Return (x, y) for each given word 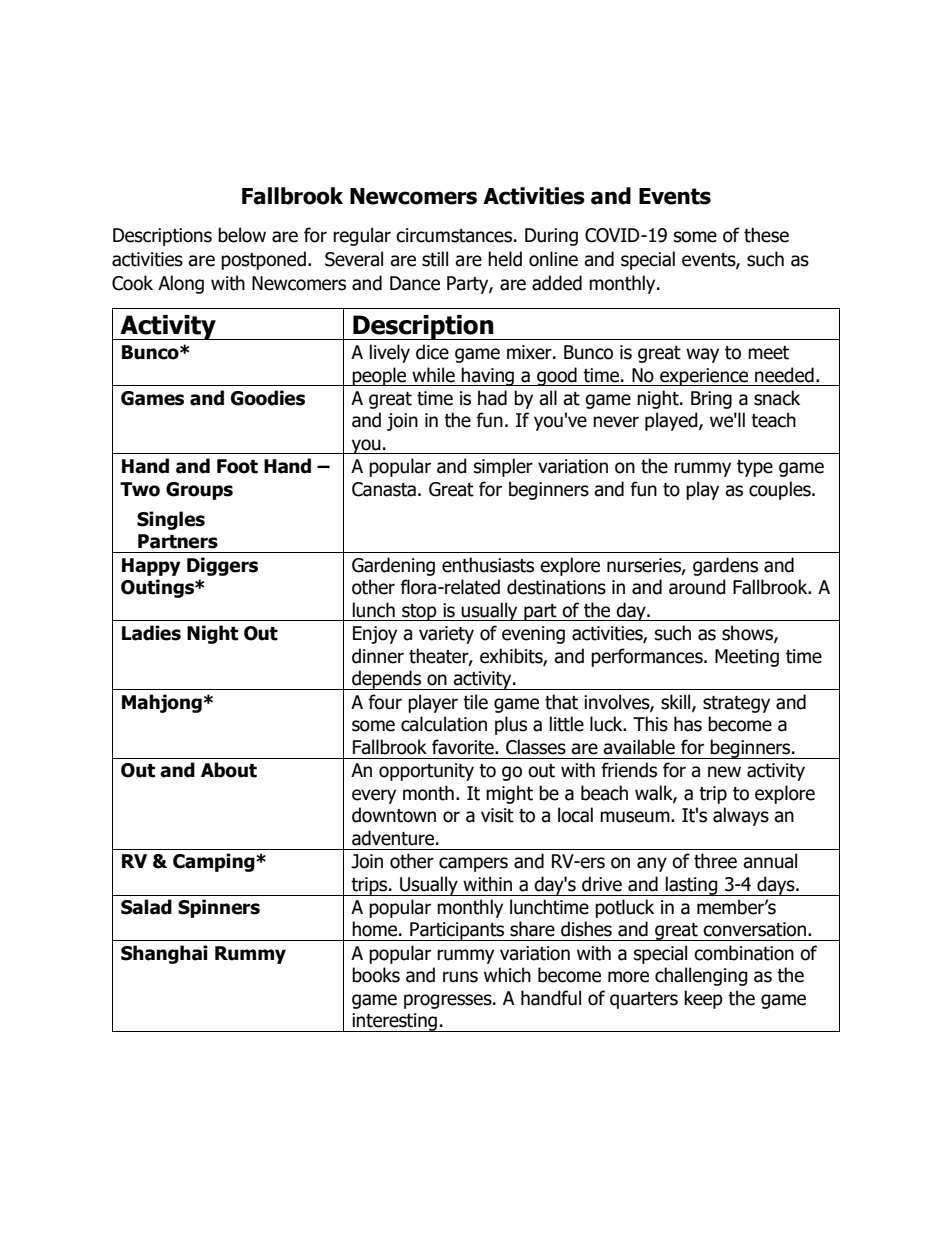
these (766, 235)
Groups (199, 491)
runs (460, 977)
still (435, 259)
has (688, 724)
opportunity (426, 772)
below (242, 235)
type (755, 468)
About (229, 770)
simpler (503, 467)
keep (703, 999)
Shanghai (164, 954)
